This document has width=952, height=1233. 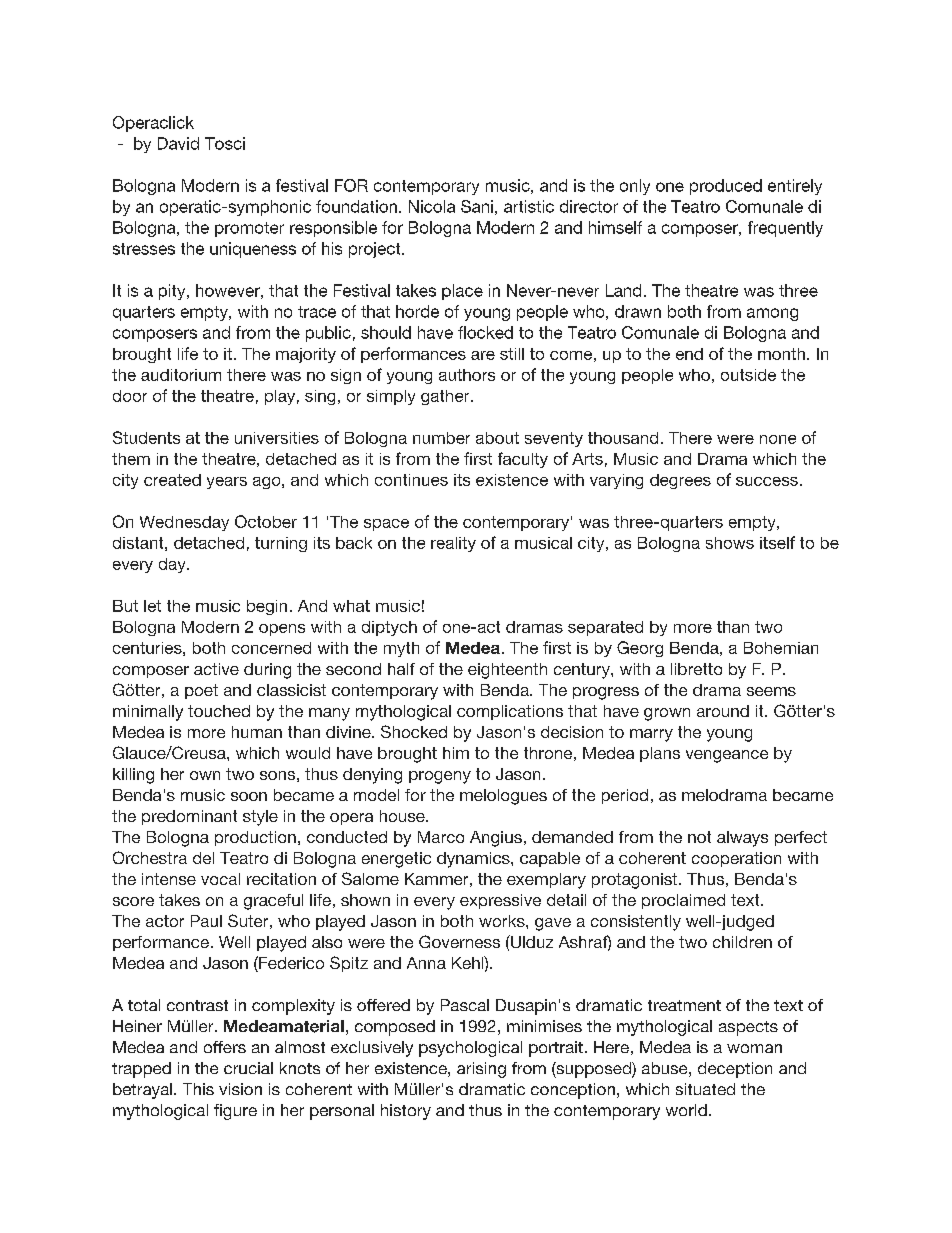 I want to click on produced, so click(x=726, y=187).
